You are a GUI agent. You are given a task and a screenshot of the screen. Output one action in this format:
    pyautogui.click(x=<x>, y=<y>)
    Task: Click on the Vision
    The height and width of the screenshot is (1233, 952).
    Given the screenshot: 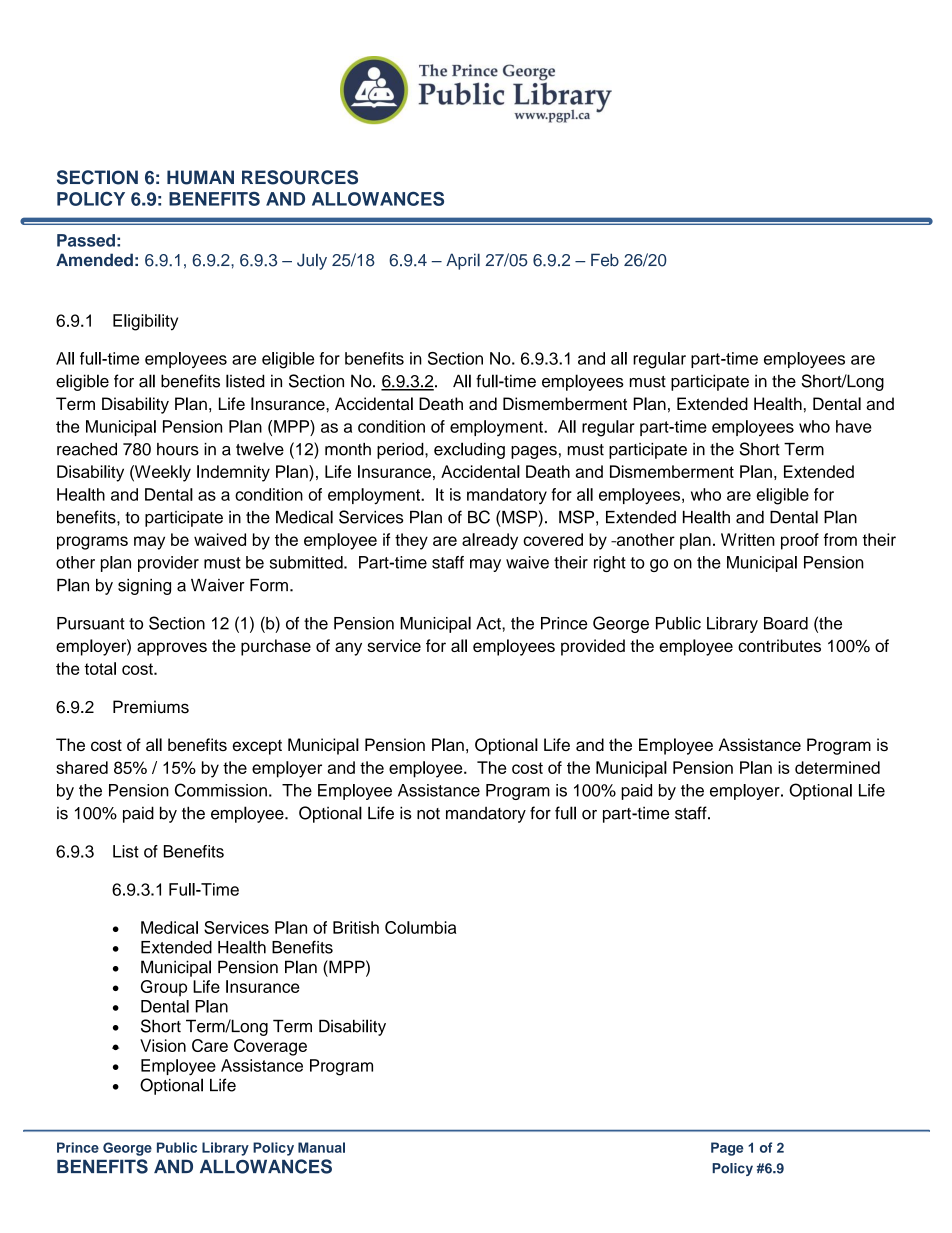 What is the action you would take?
    pyautogui.click(x=163, y=1045)
